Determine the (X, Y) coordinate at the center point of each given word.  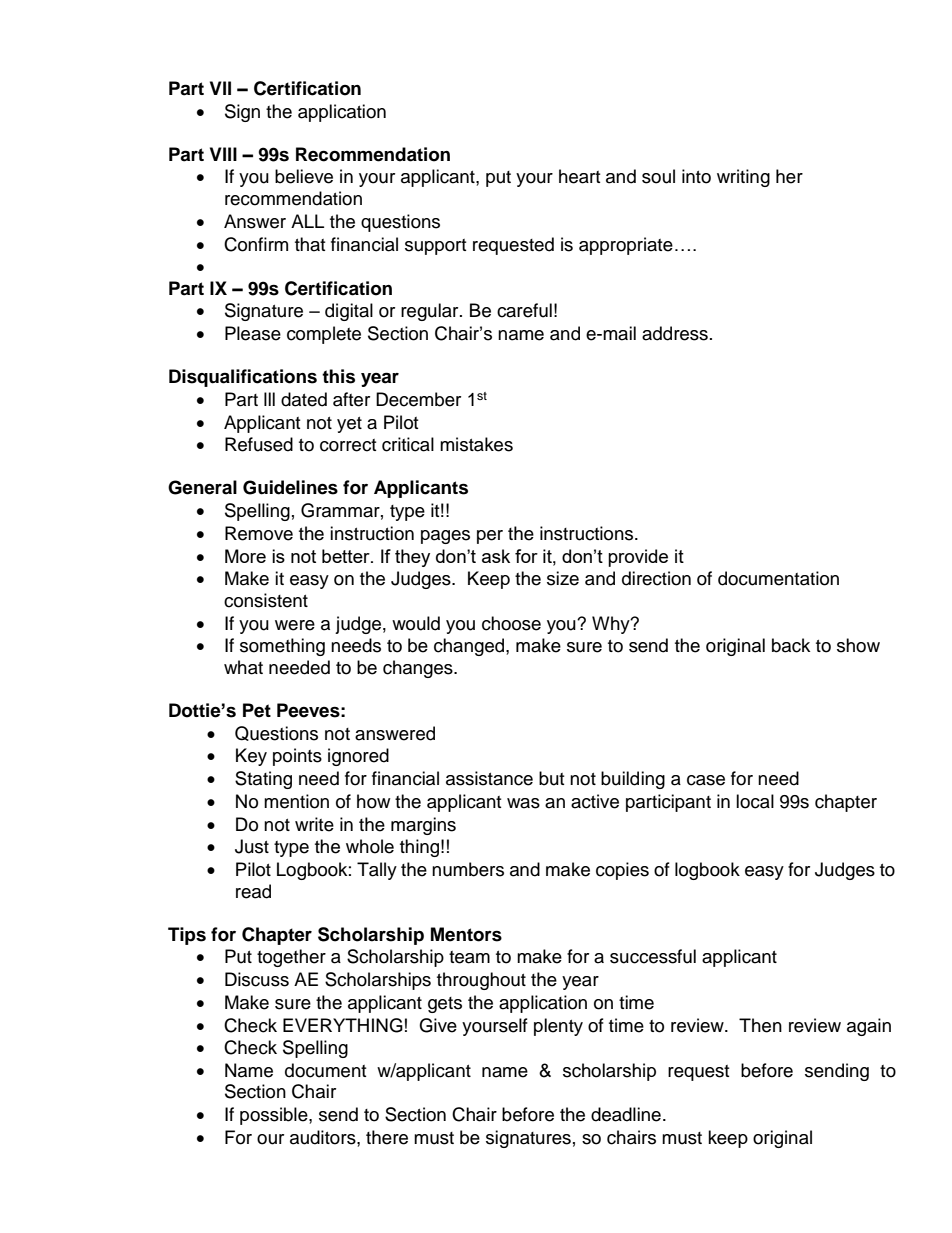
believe (304, 176)
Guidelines (290, 487)
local (755, 801)
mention (296, 801)
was (523, 803)
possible (275, 1116)
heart (579, 176)
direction (656, 578)
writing (743, 178)
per (490, 537)
